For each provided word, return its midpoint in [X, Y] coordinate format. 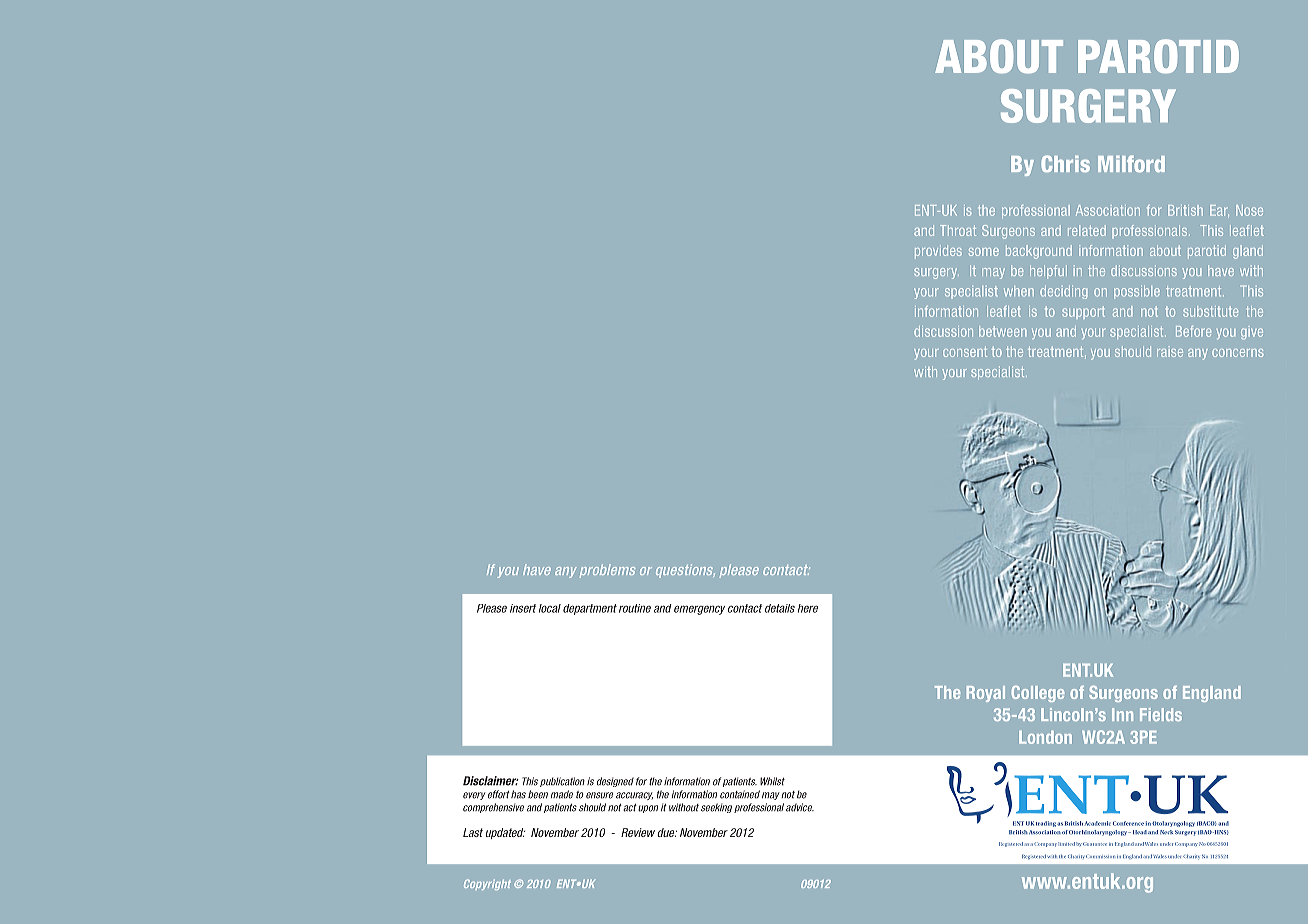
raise [1170, 351]
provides [938, 252]
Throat [958, 230]
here [808, 608]
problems [607, 571]
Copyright [487, 884]
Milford [1131, 163]
